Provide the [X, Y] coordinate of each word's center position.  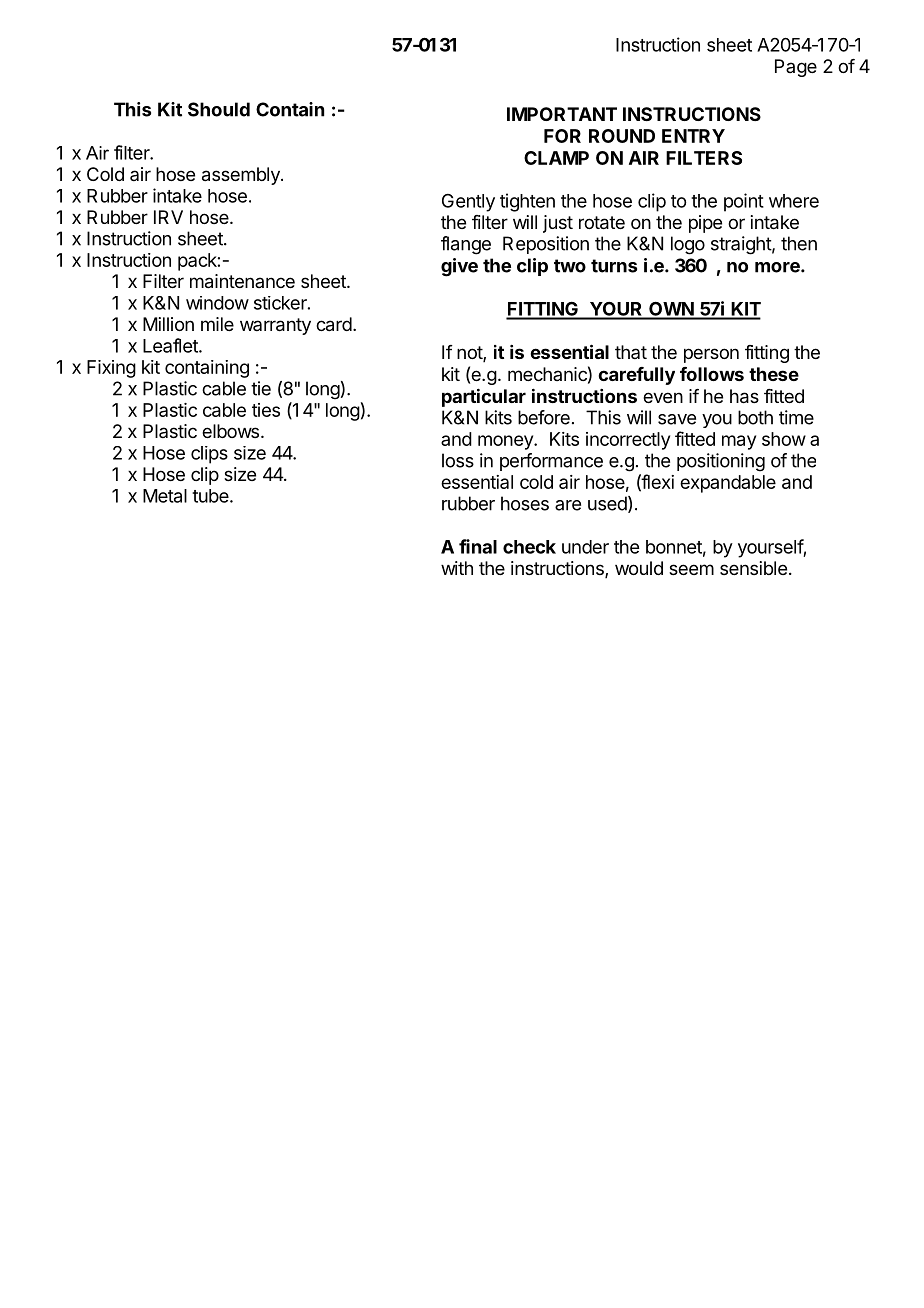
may [739, 442]
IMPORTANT [562, 114]
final [478, 546]
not [470, 354]
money [506, 442]
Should [219, 109]
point [744, 202]
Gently [468, 203]
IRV [168, 217]
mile [217, 324]
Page [796, 68]
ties [266, 410]
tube [210, 496]
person [711, 355]
